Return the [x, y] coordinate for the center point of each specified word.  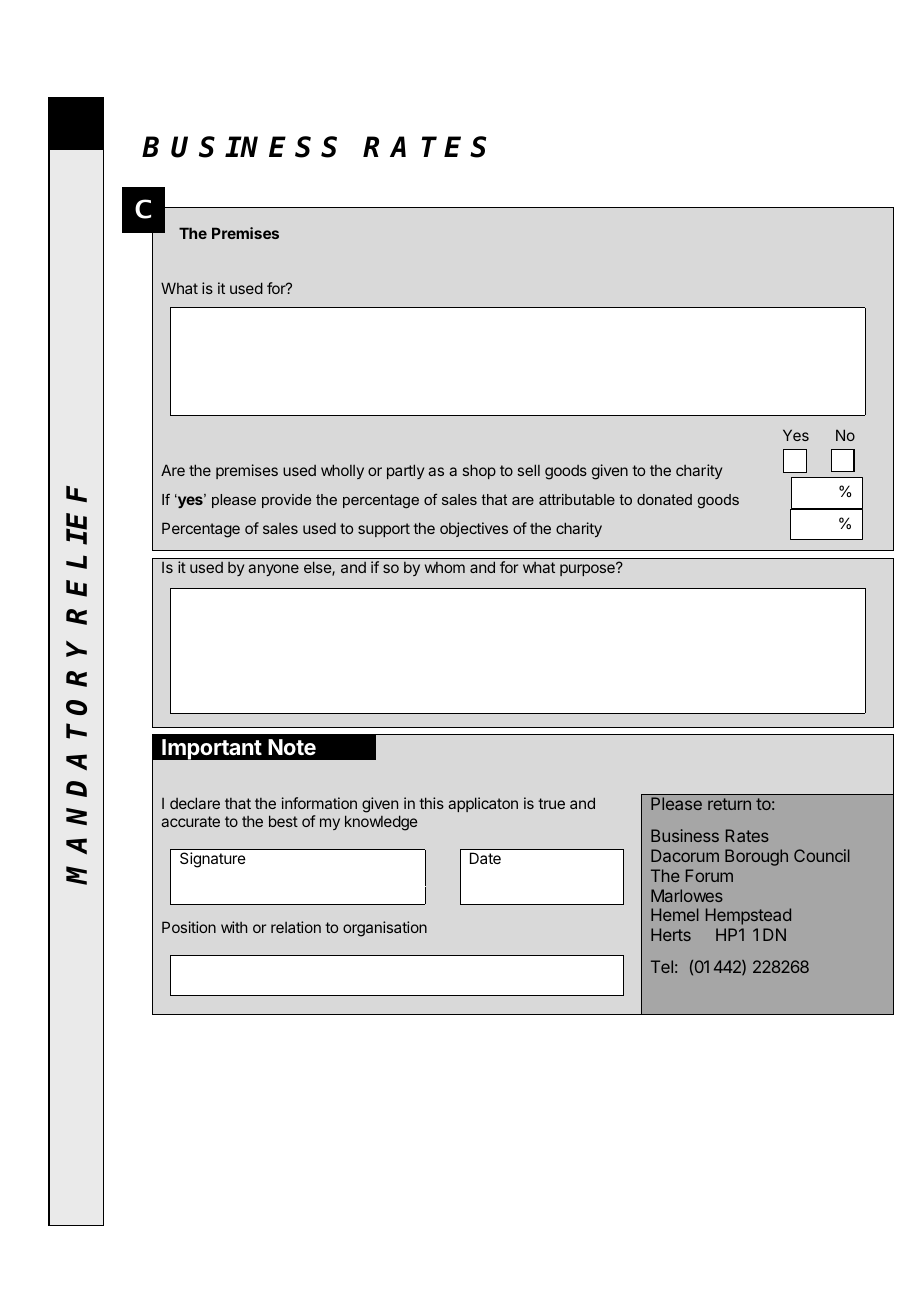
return [729, 804]
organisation [385, 929]
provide [286, 501]
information [319, 803]
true [551, 803]
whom [445, 567]
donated [664, 499]
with [234, 927]
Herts [671, 934]
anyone [273, 570]
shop [479, 471]
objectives [474, 529]
